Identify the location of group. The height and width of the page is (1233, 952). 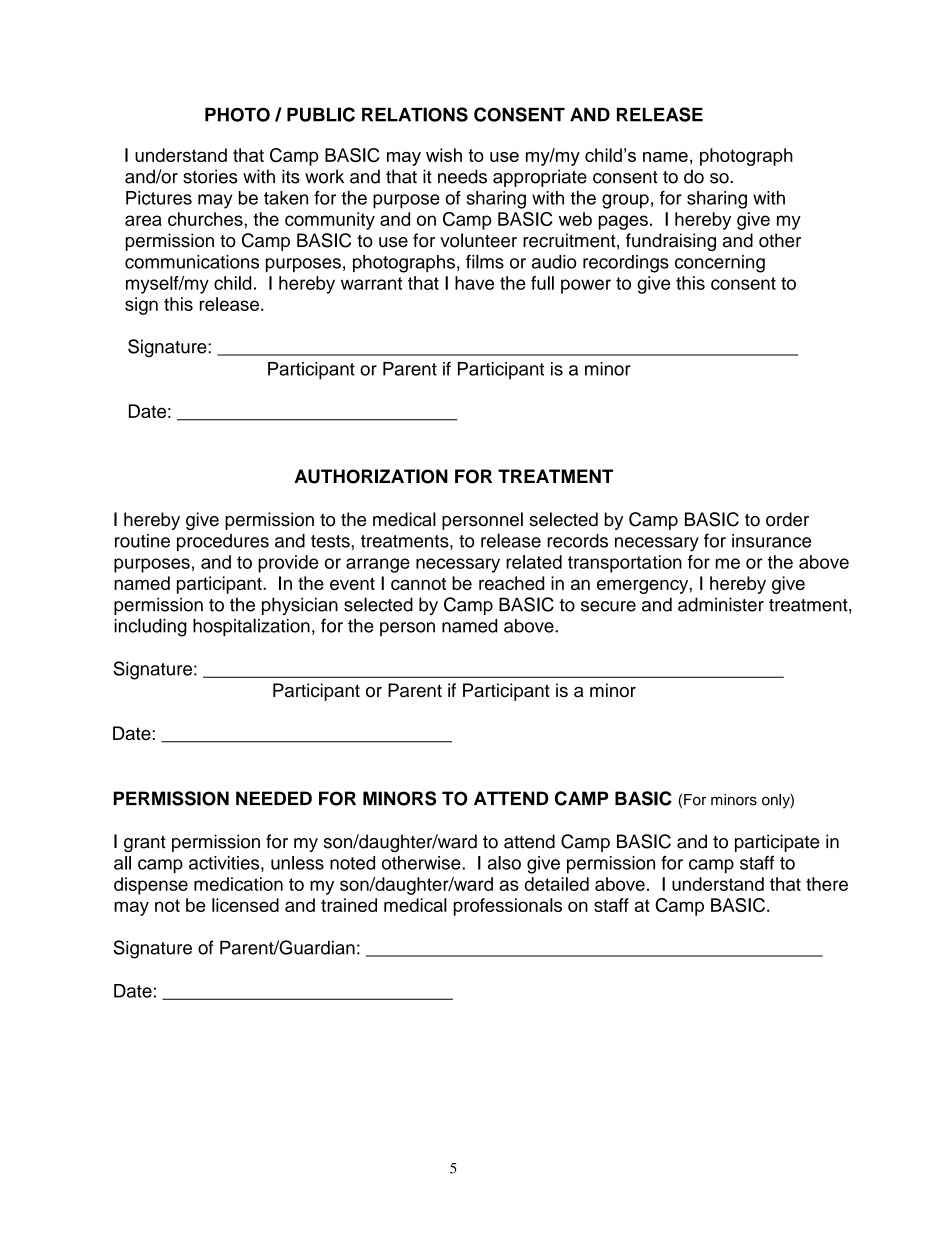
(625, 201).
